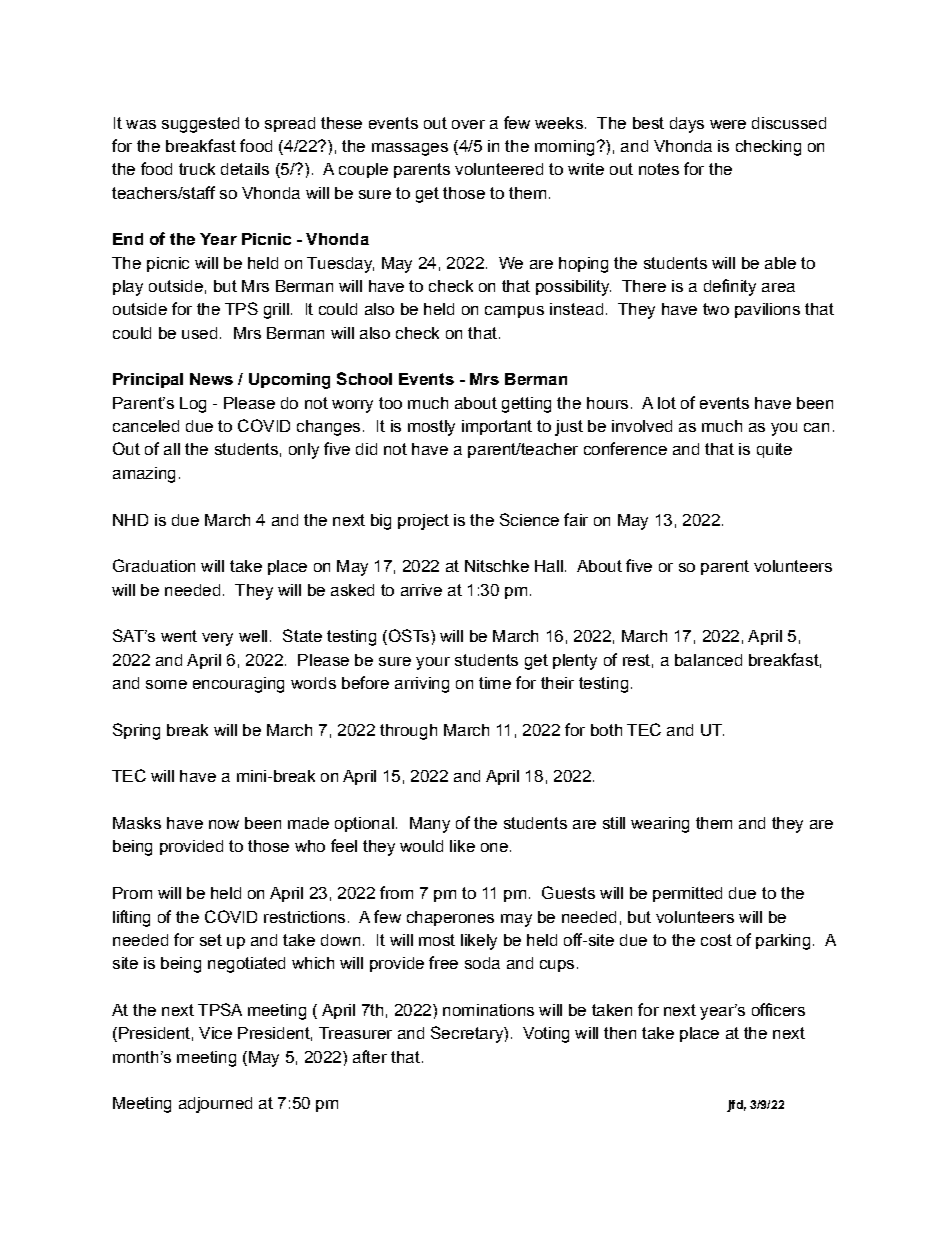 The height and width of the screenshot is (1233, 952). I want to click on Vice, so click(215, 1033).
